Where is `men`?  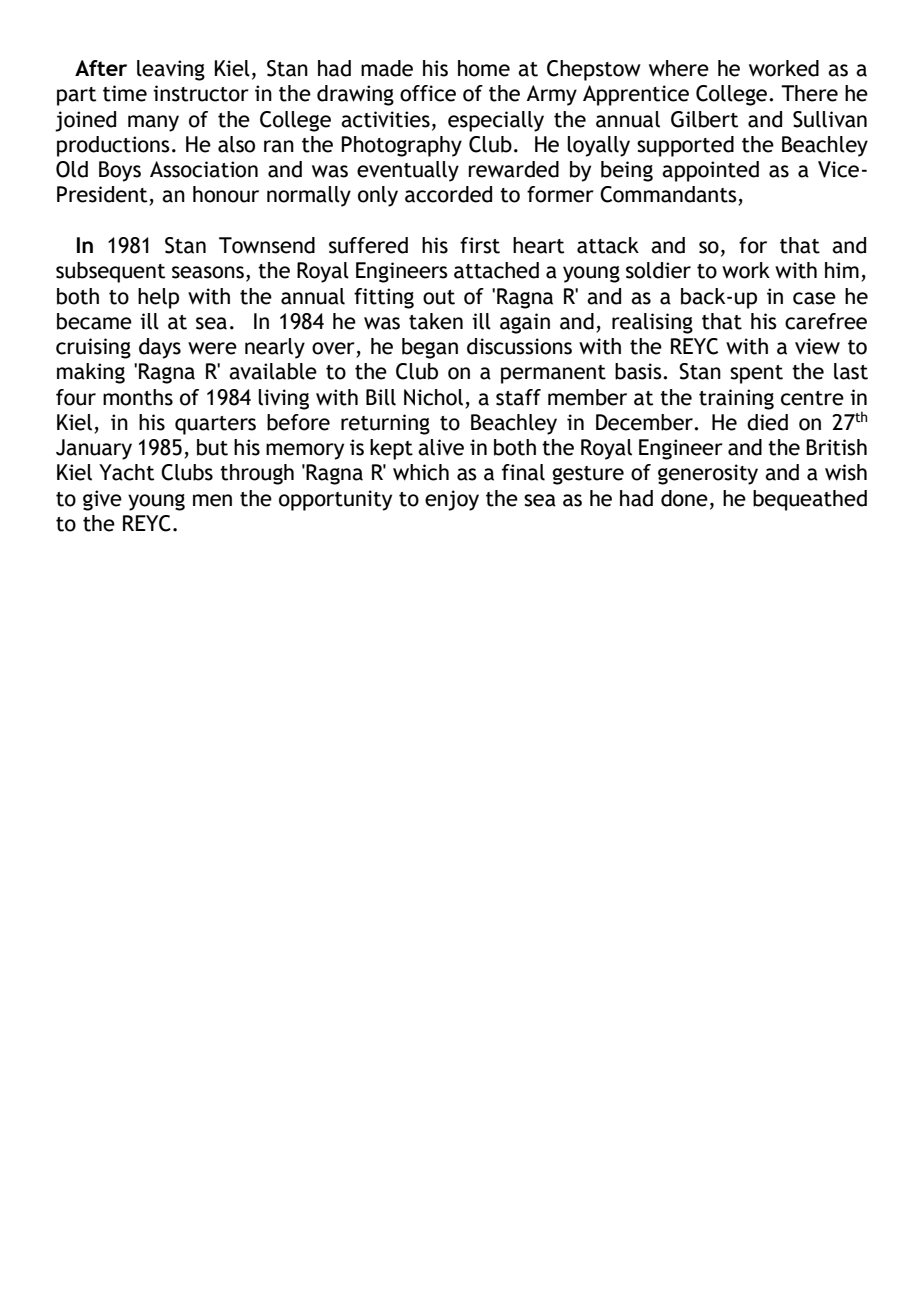 men is located at coordinates (212, 500).
